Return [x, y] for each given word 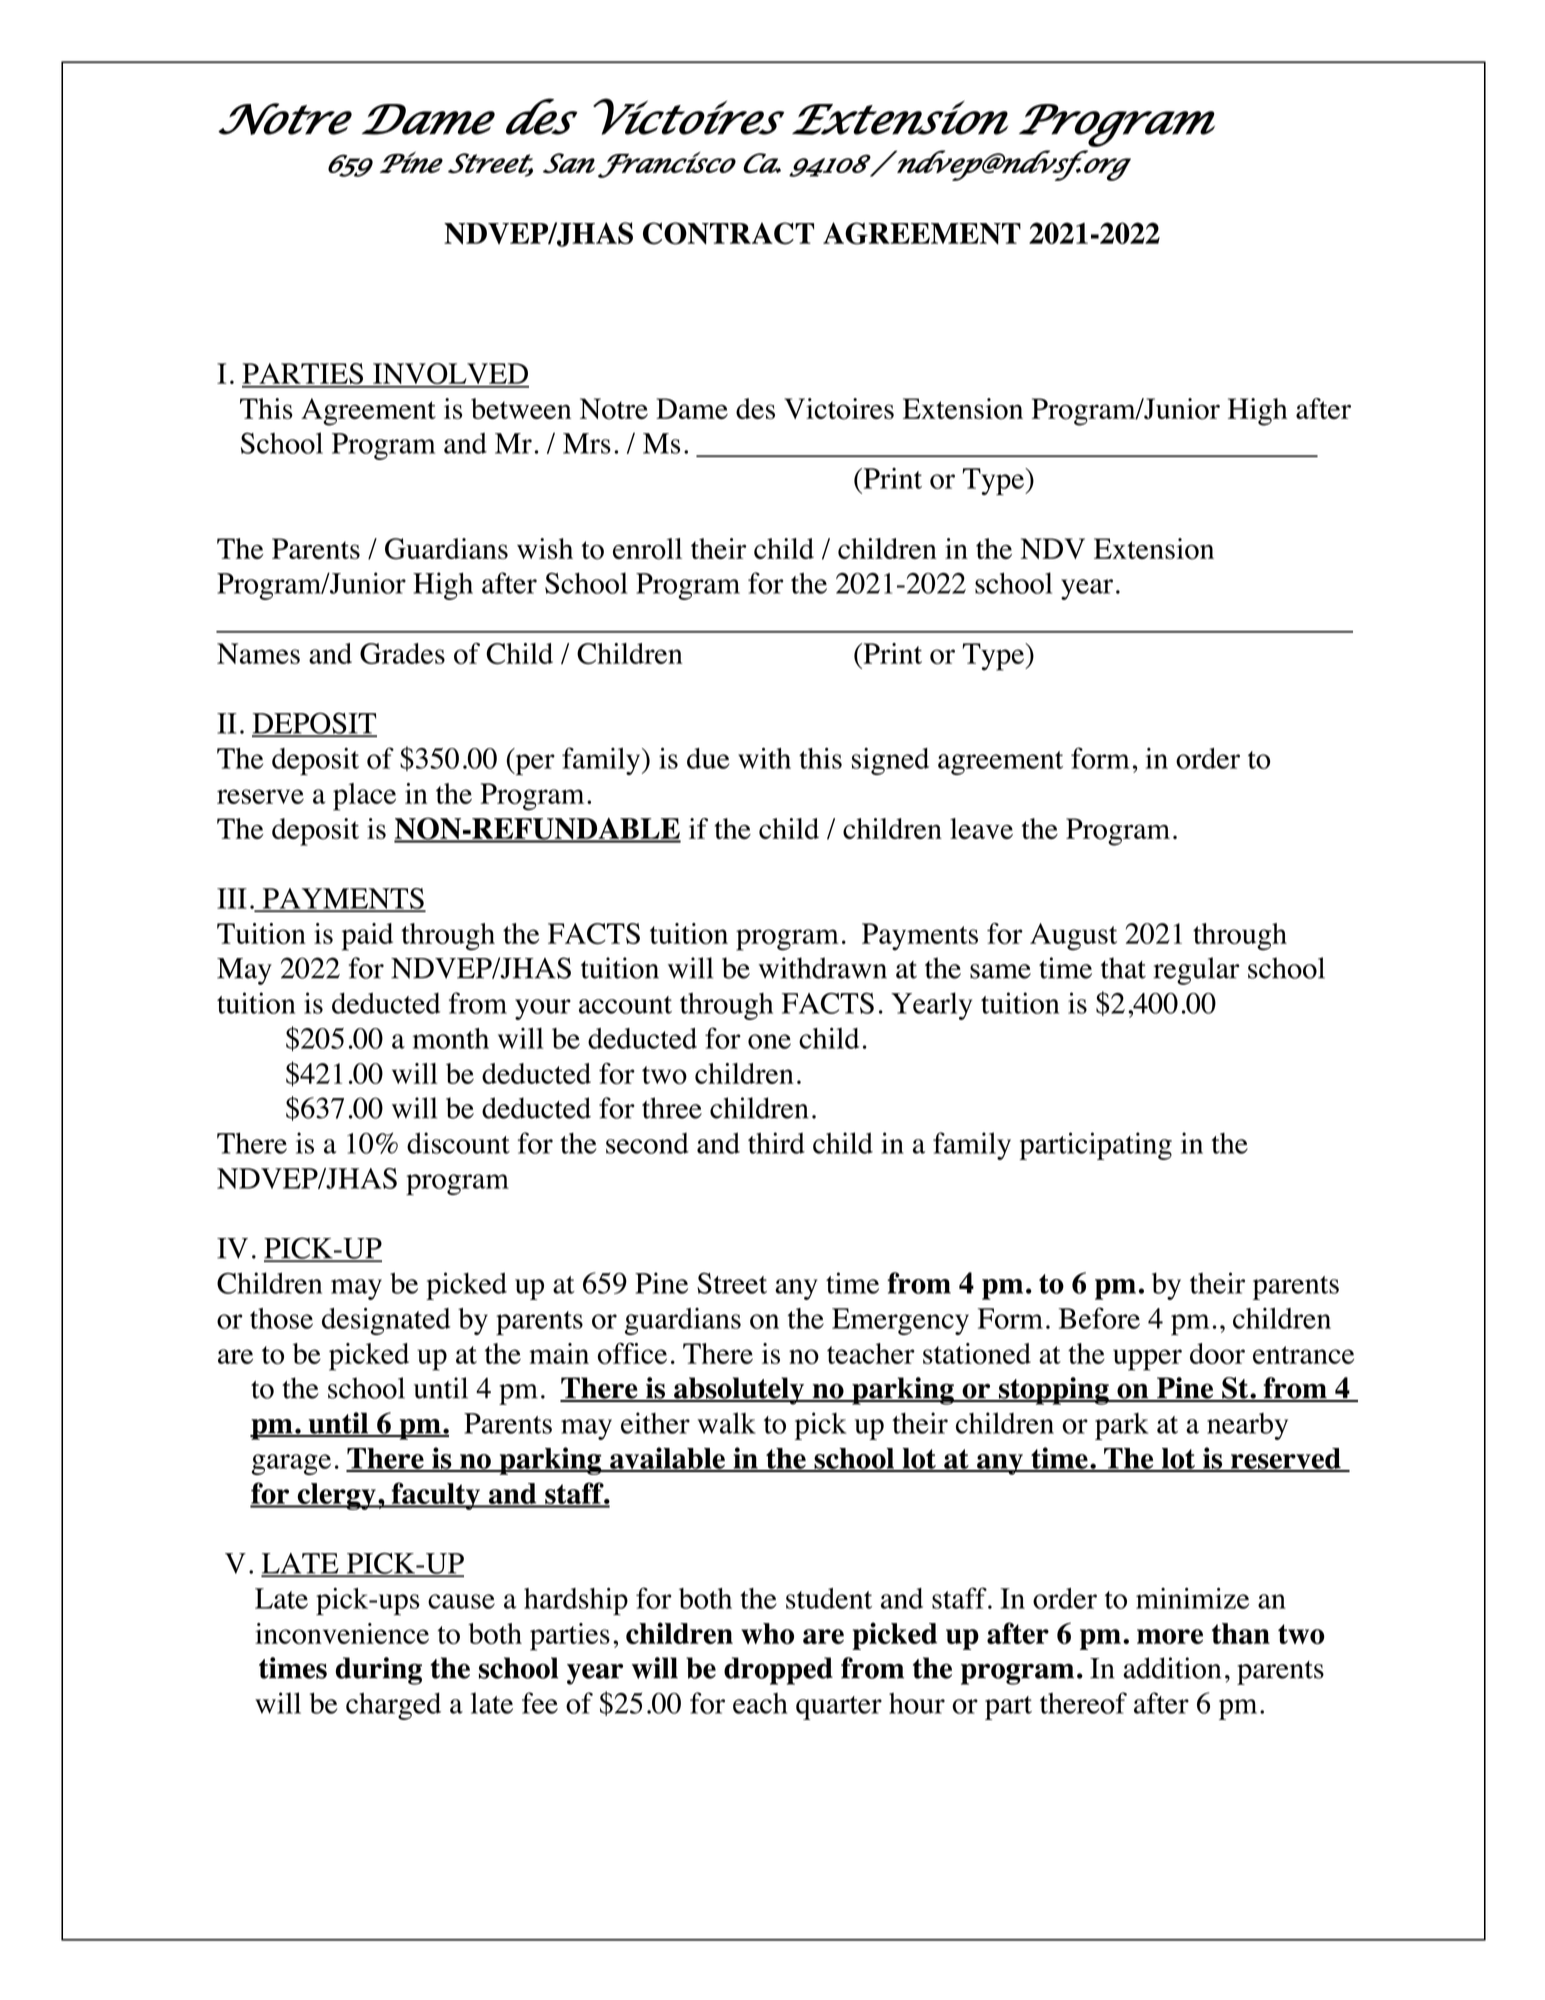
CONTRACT [728, 233]
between [521, 408]
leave [981, 828]
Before [1099, 1318]
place [364, 797]
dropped [778, 1671]
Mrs [587, 443]
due [708, 758]
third [776, 1143]
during [379, 1671]
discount [458, 1143]
